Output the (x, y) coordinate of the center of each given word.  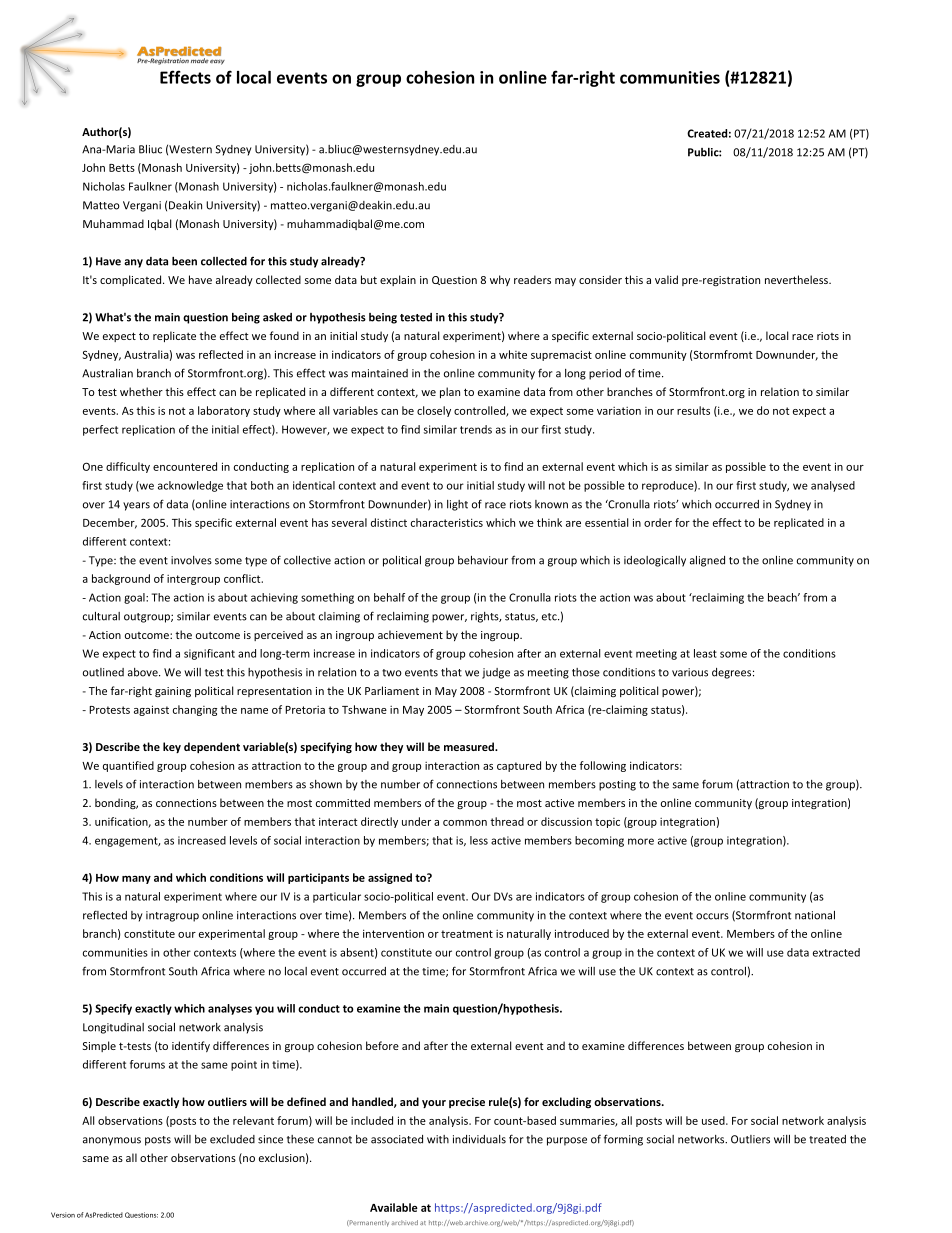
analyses (230, 1009)
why (500, 280)
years (136, 506)
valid (666, 279)
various (690, 672)
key (172, 747)
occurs (712, 916)
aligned (707, 561)
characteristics (447, 522)
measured (470, 746)
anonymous (112, 1141)
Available (394, 1207)
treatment (467, 934)
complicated (132, 280)
